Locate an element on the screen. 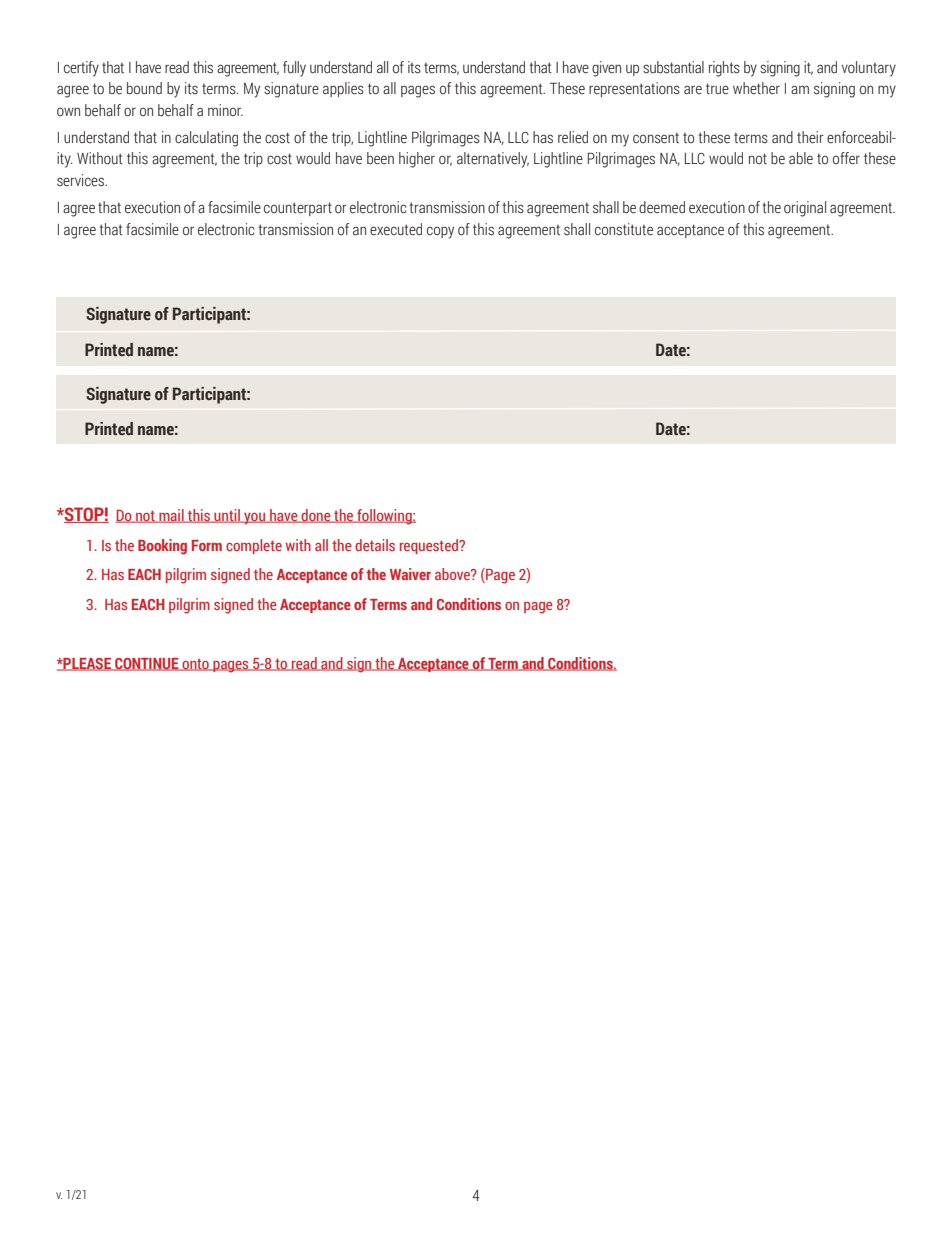  Waiver is located at coordinates (410, 574).
